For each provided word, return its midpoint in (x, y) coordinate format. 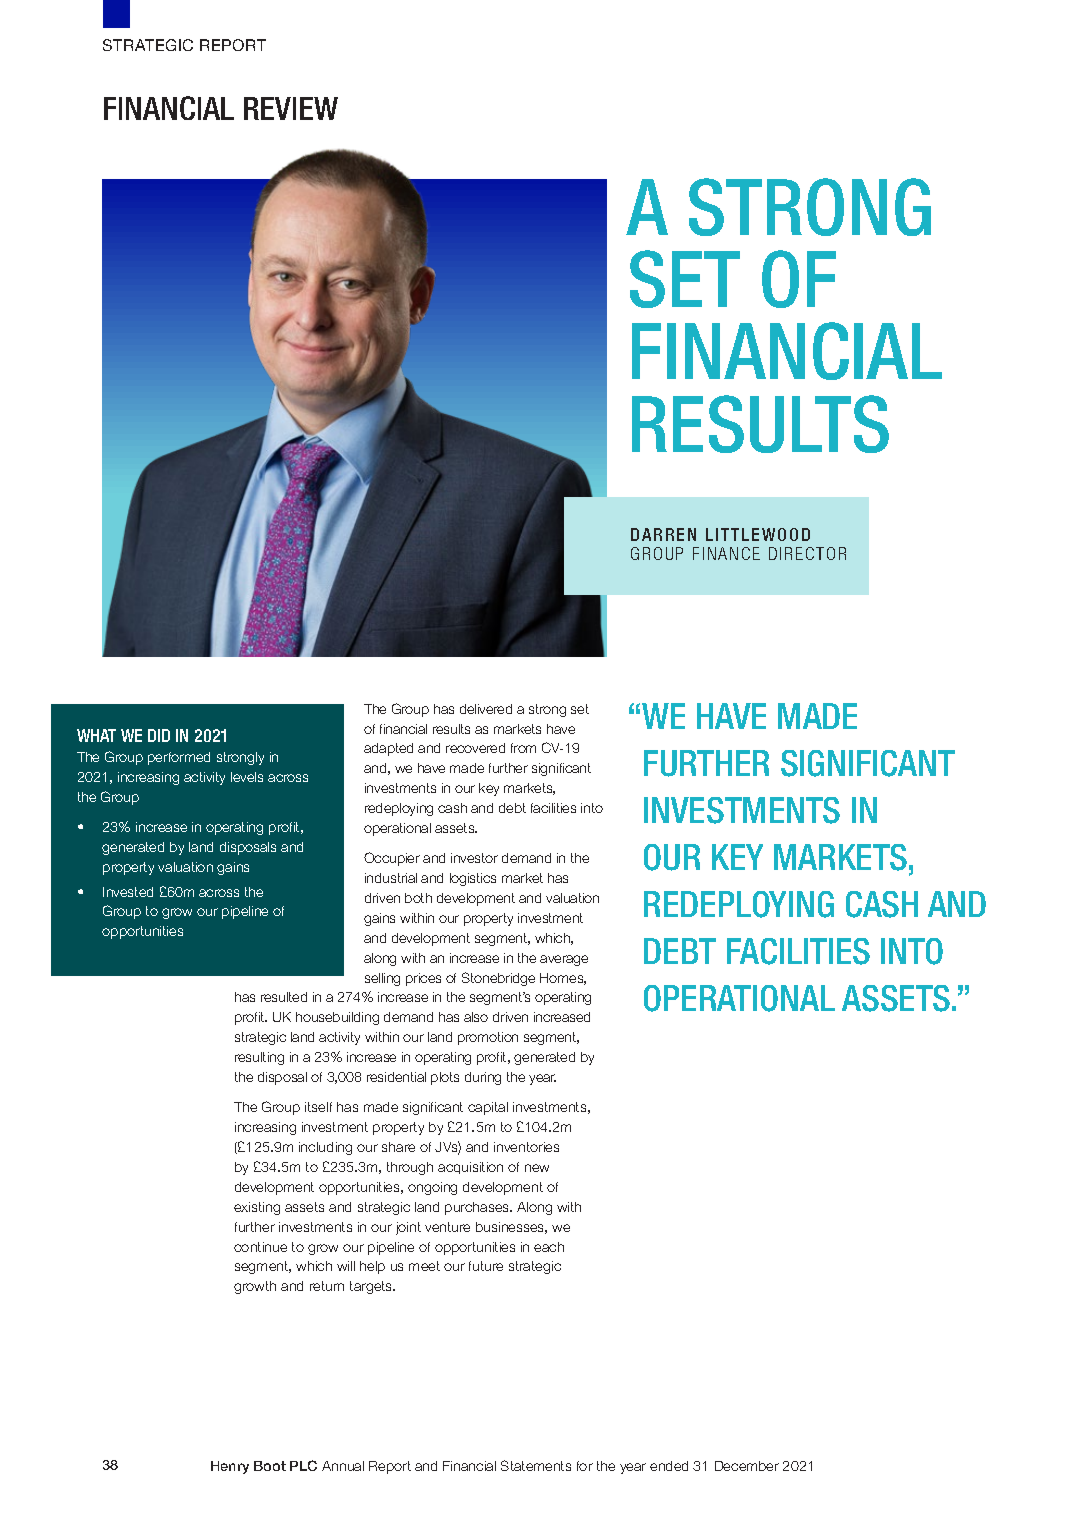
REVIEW (291, 108)
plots (445, 1078)
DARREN (663, 534)
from (523, 748)
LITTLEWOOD (758, 534)
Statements (536, 1465)
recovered (475, 748)
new (537, 1168)
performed (179, 758)
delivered (486, 709)
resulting (259, 1058)
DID (159, 735)
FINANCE (726, 553)
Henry (230, 1467)
